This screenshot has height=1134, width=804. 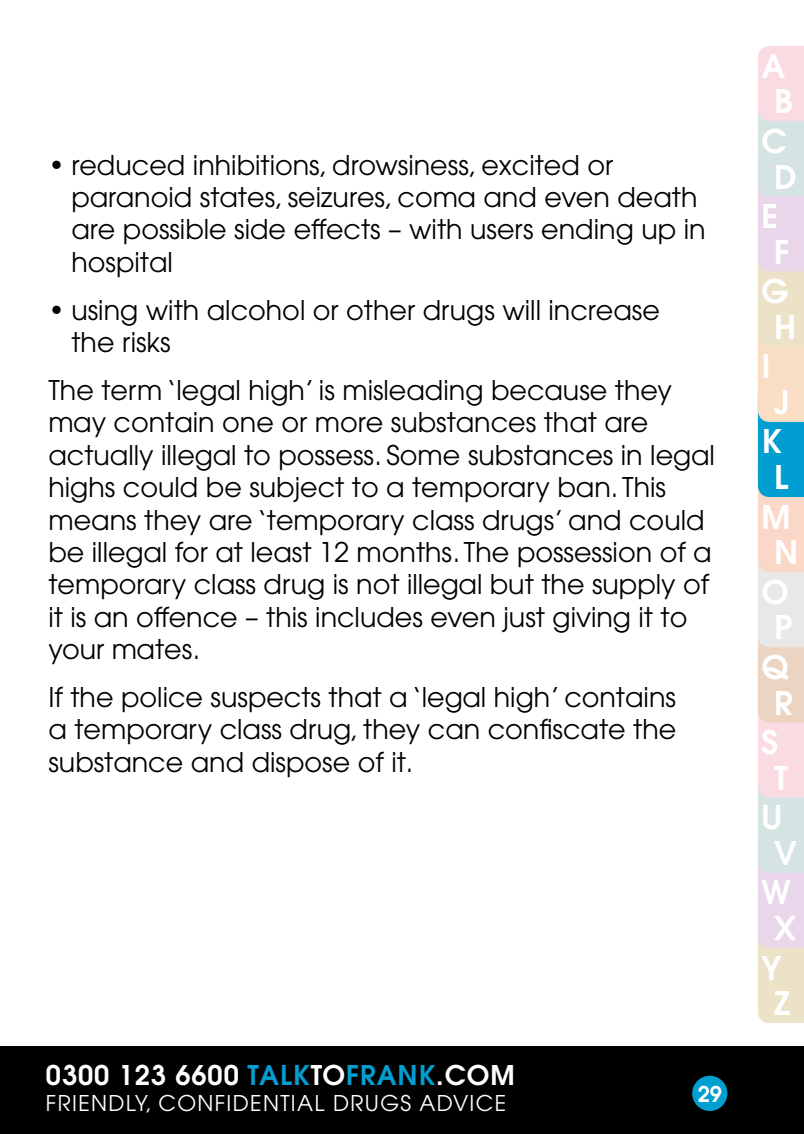 I want to click on giving, so click(x=591, y=620).
